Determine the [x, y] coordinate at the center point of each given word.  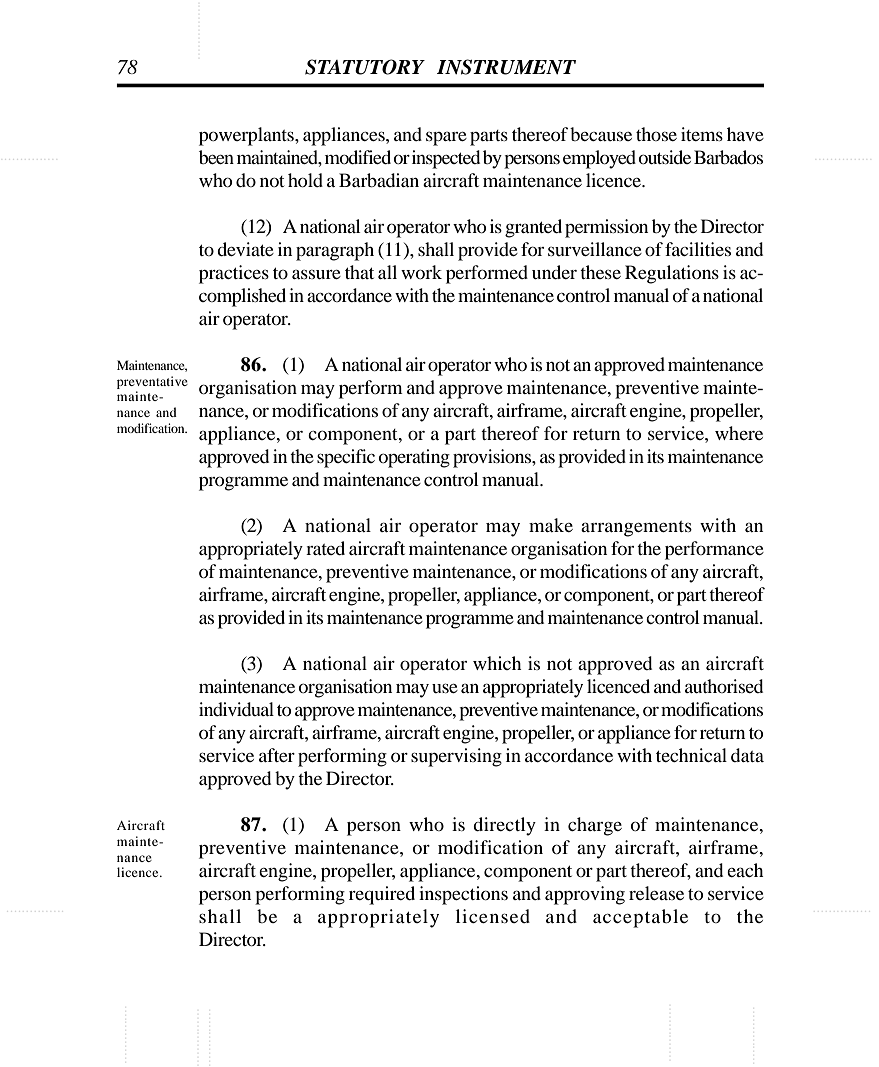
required [382, 895]
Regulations [672, 274]
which [497, 663]
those [656, 134]
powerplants [247, 136]
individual [236, 709]
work [421, 272]
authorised [724, 686]
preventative [152, 382]
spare [446, 139]
